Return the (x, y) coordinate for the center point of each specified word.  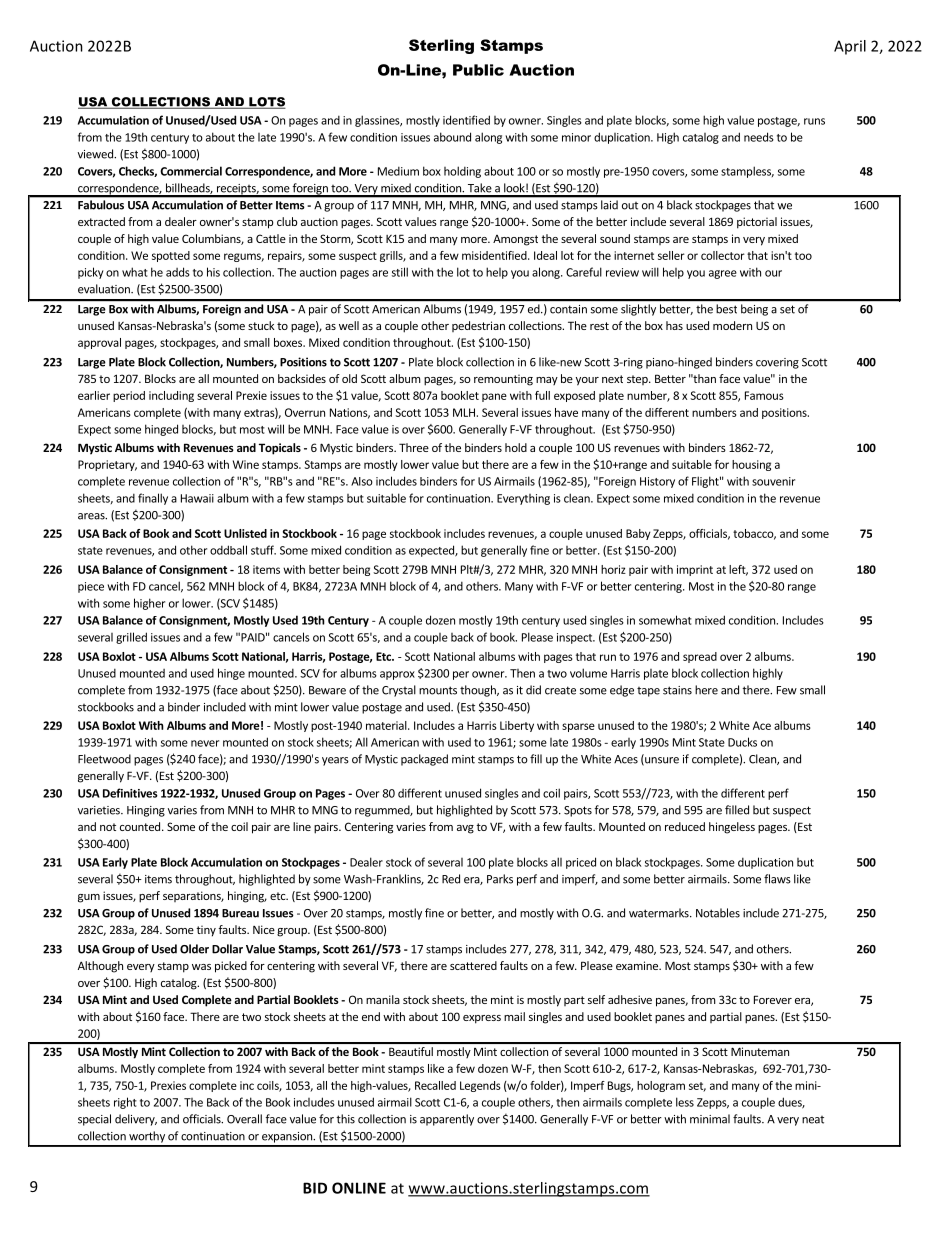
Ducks (742, 742)
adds (178, 272)
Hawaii (197, 498)
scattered (473, 965)
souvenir (773, 481)
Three (414, 447)
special (94, 1120)
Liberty (517, 726)
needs (759, 137)
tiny (206, 931)
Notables (718, 913)
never (205, 743)
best (727, 309)
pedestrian (478, 326)
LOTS (266, 103)
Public (478, 70)
